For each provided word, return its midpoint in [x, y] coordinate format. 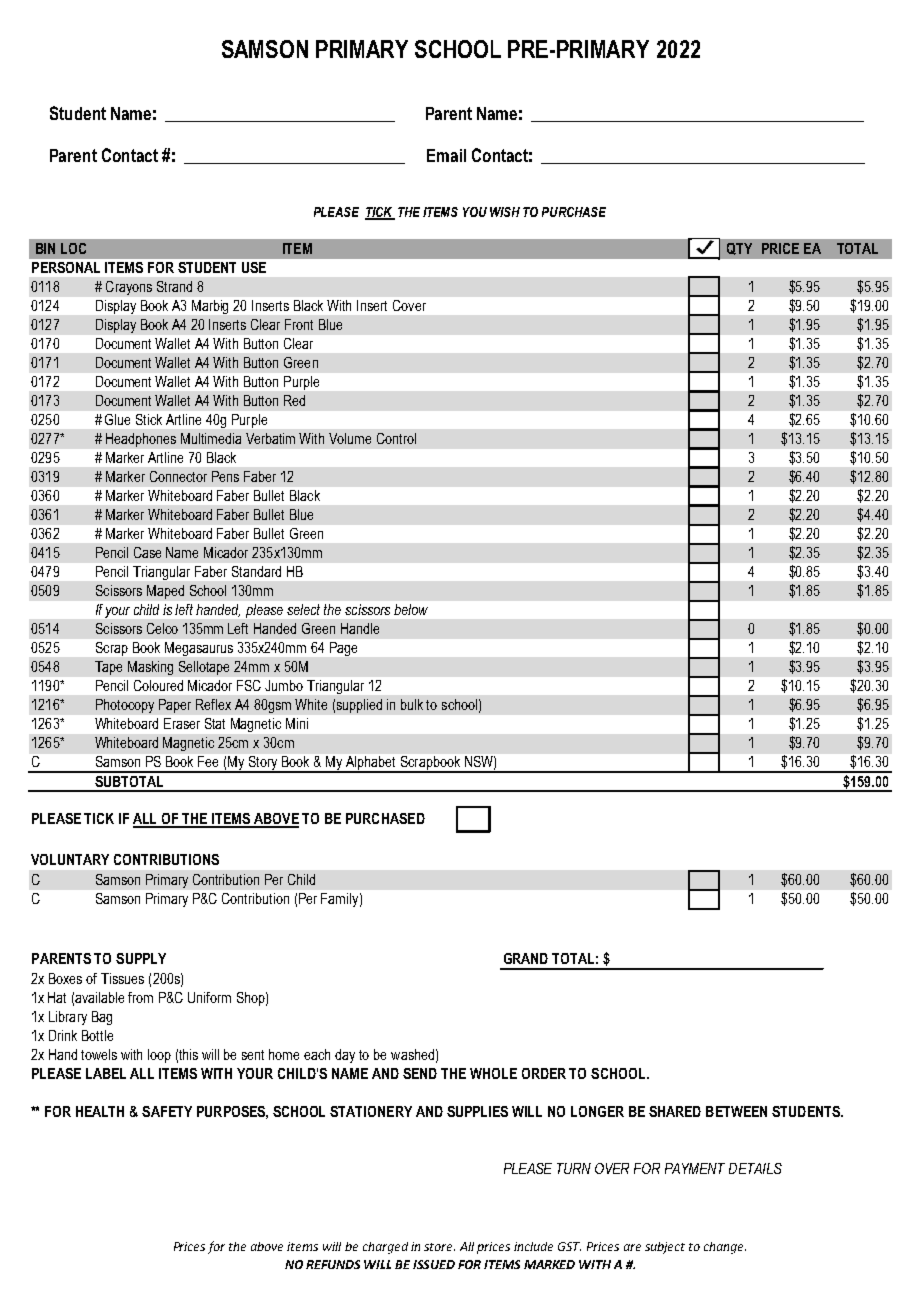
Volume [350, 438]
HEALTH [100, 1111]
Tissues [122, 978]
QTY [739, 249]
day [345, 1056]
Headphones [141, 440]
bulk [412, 704]
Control [396, 438]
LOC [73, 248]
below [411, 609]
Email [446, 155]
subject [665, 1248]
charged [385, 1248]
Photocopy [125, 706]
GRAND [526, 958]
